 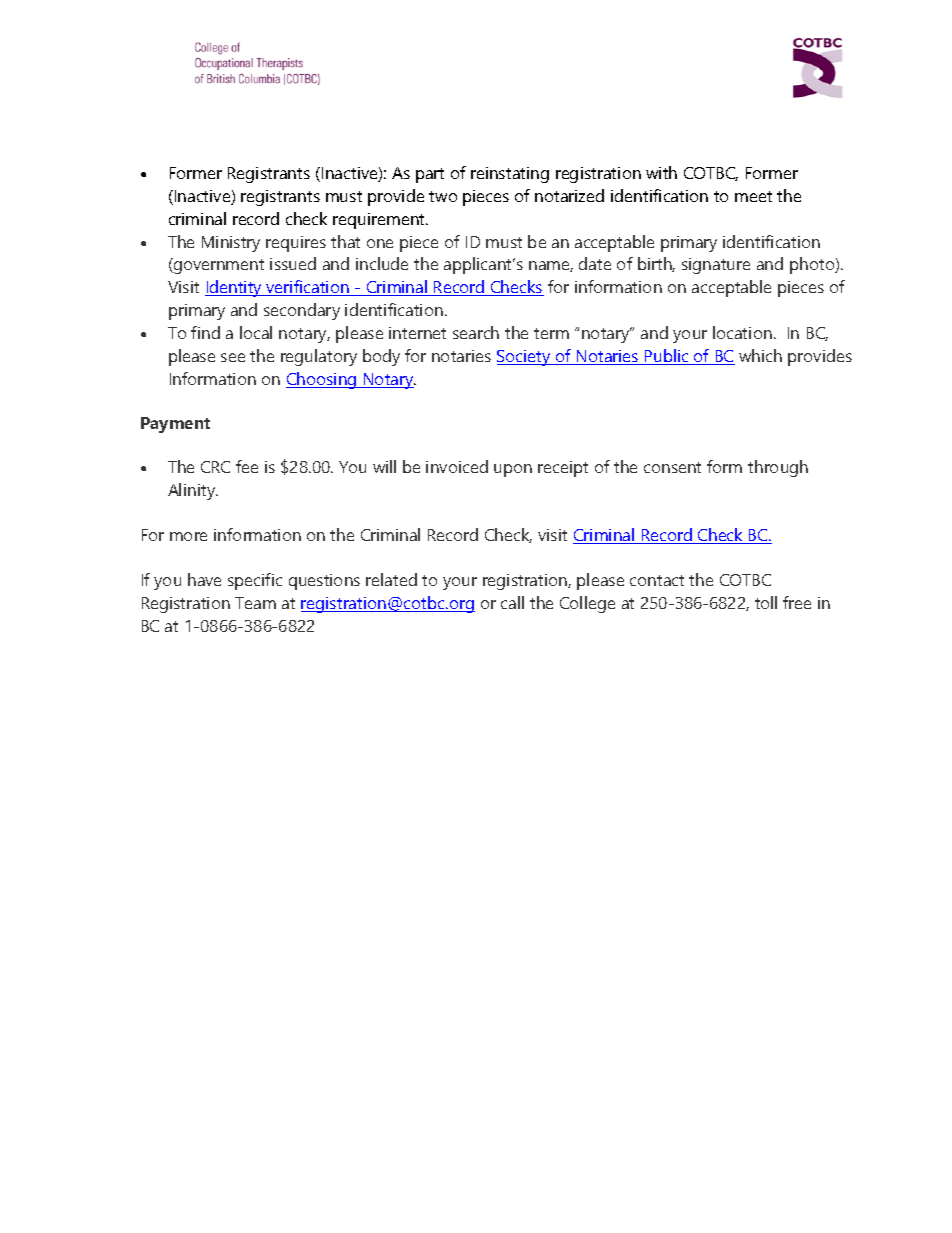 I want to click on invoiced, so click(x=457, y=466).
